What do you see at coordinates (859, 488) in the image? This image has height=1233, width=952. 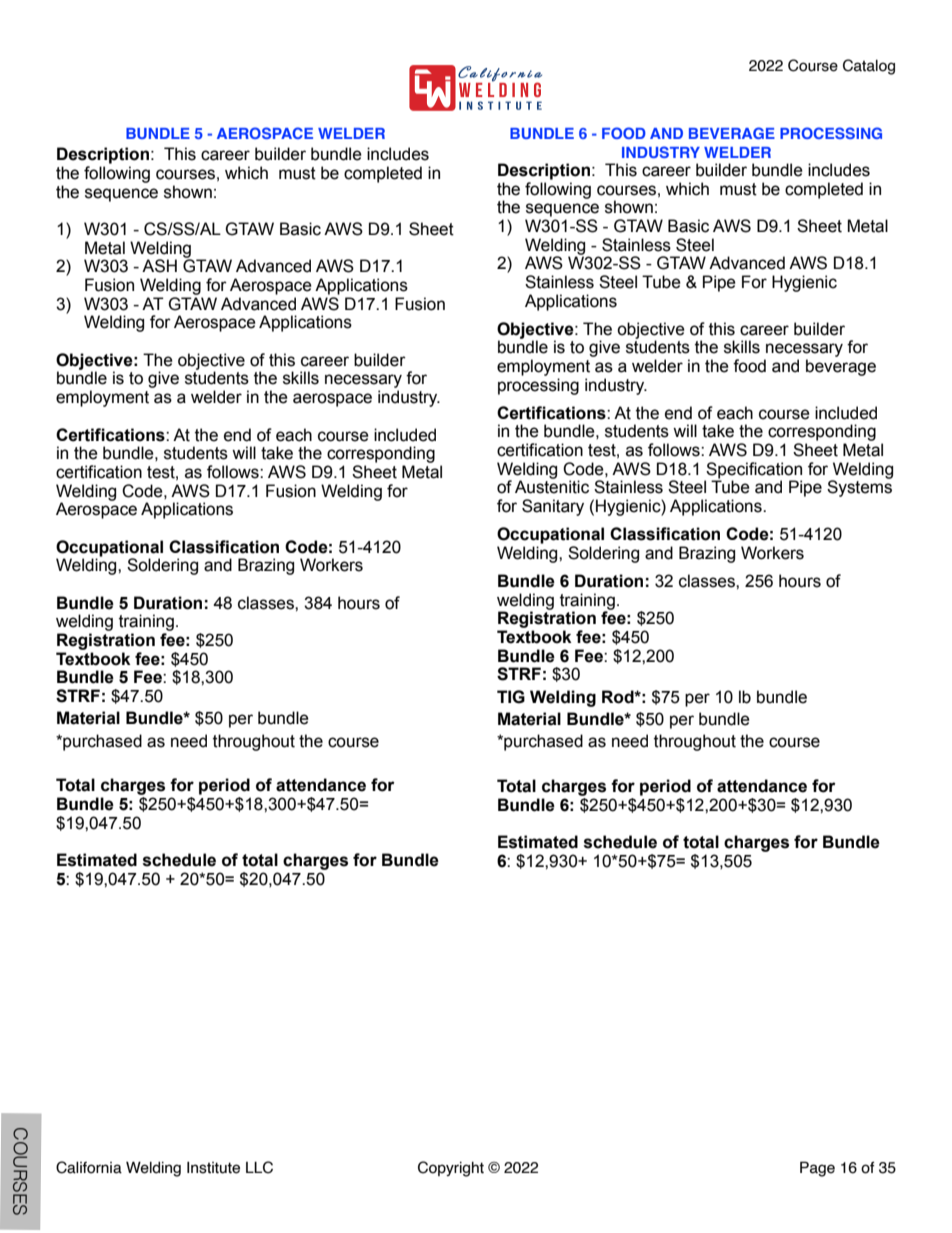 I see `Systems` at bounding box center [859, 488].
